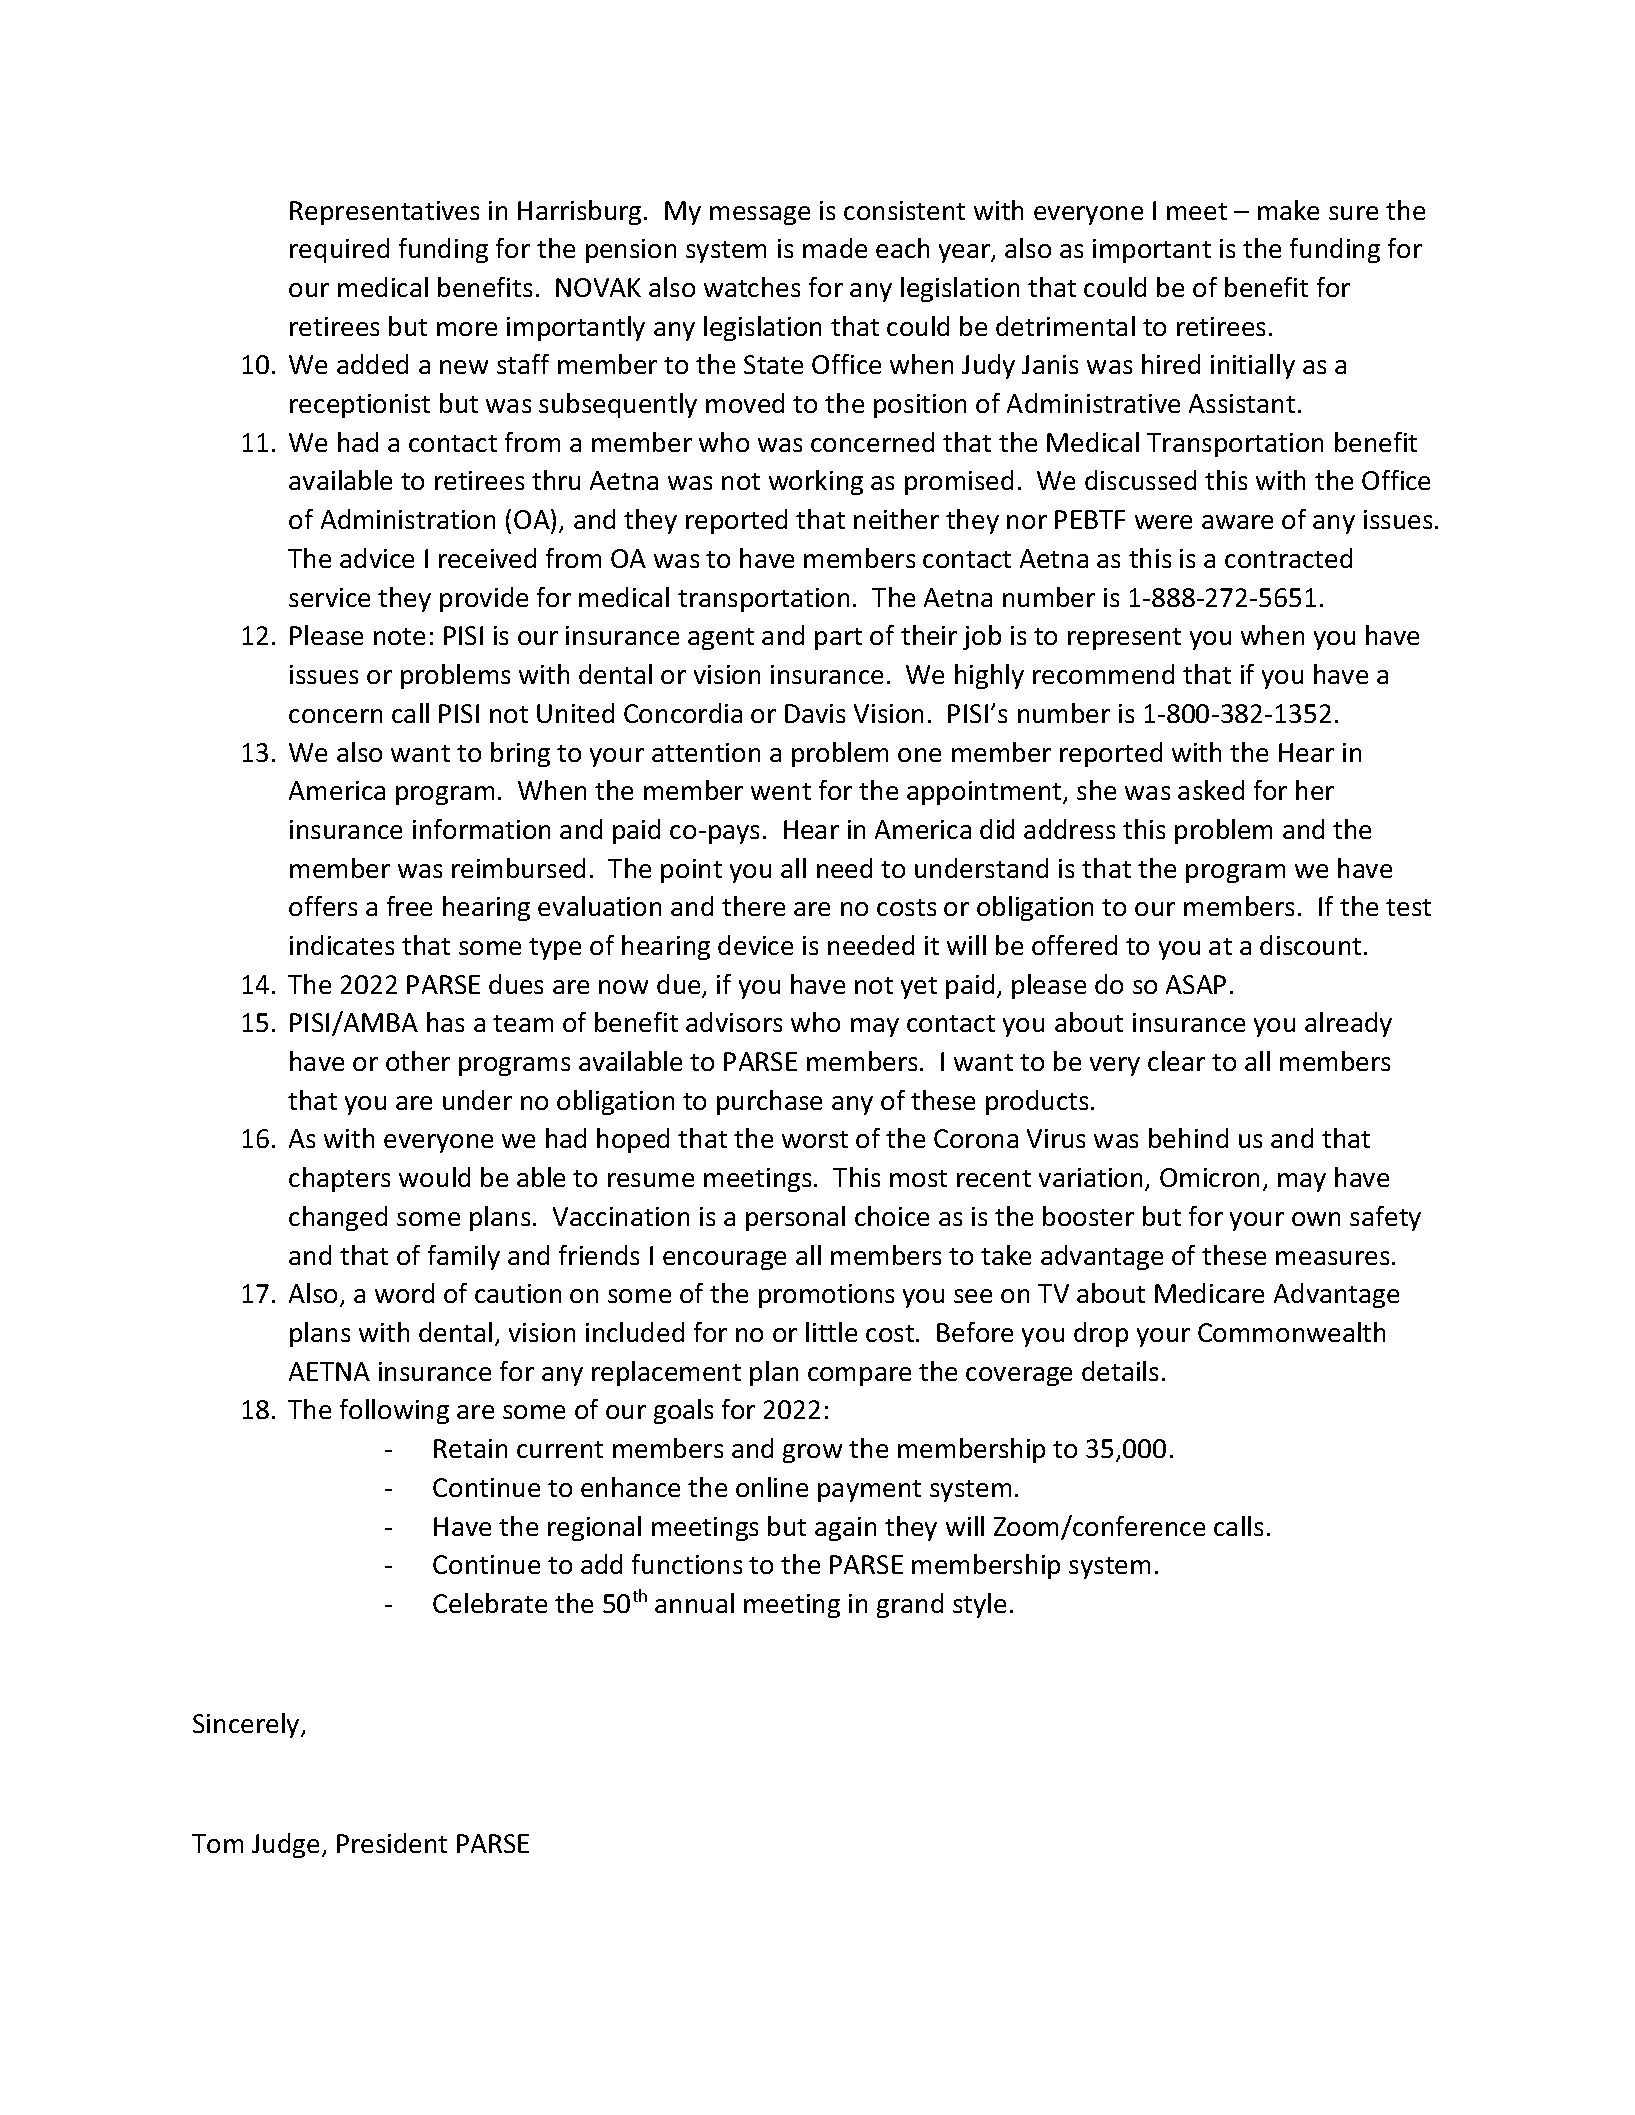 This screenshot has width=1635, height=2115. I want to click on President, so click(392, 1843).
